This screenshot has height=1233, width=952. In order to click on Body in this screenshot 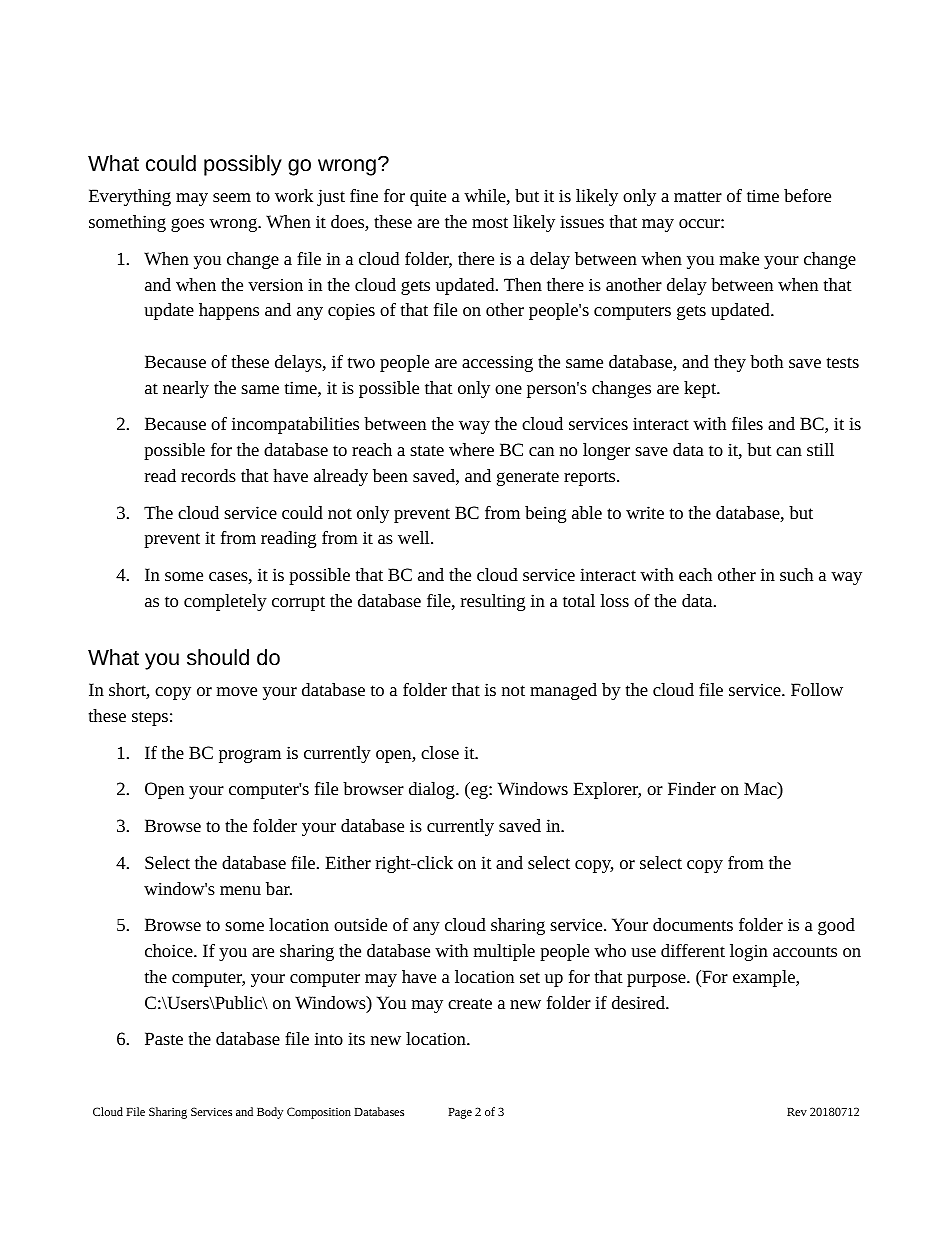, I will do `click(270, 1113)`.
